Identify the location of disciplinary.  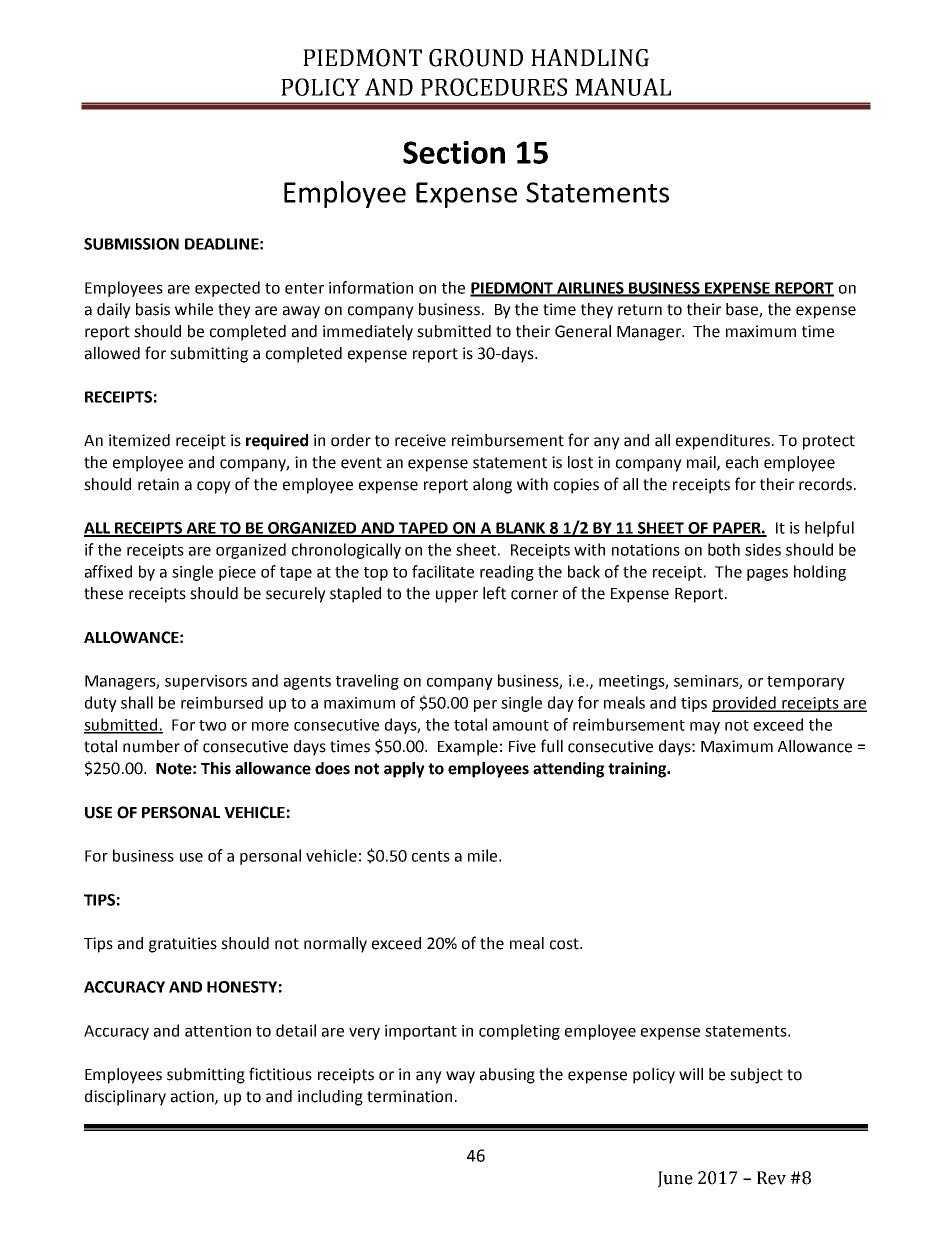
(125, 1098).
